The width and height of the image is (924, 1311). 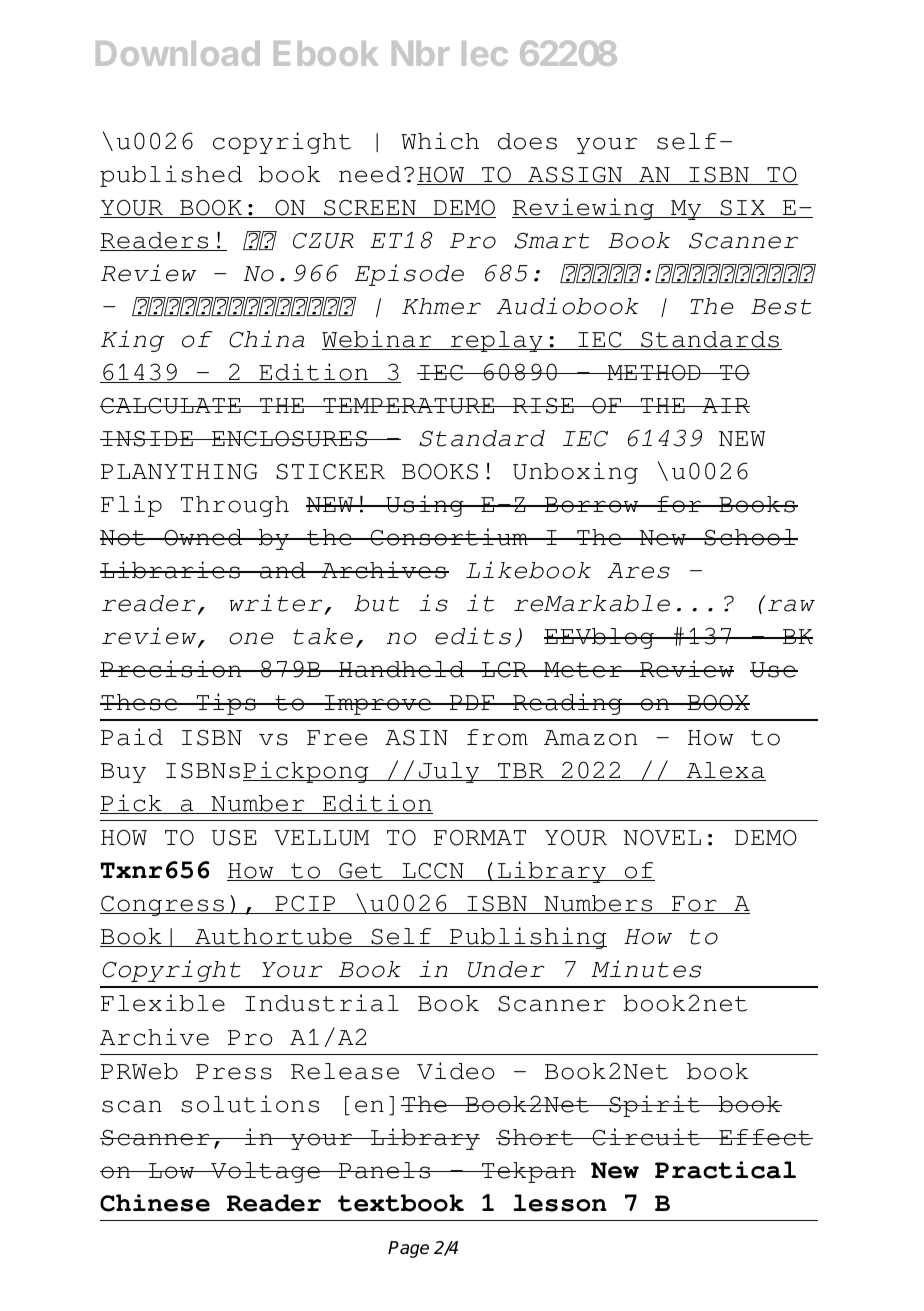 What do you see at coordinates (408, 1249) in the image?
I see `Page` at bounding box center [408, 1249].
